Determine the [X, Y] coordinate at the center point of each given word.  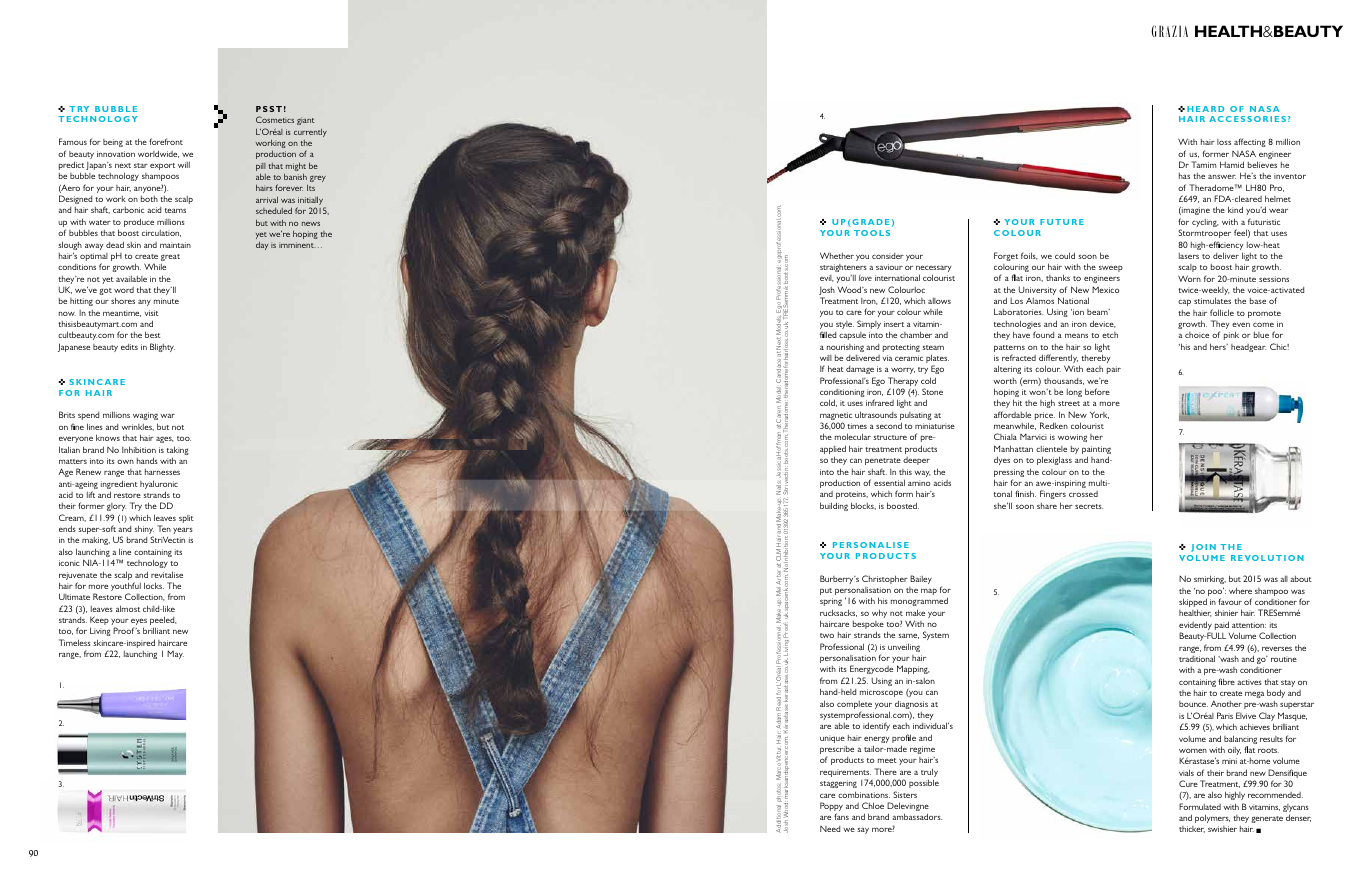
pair [1114, 370]
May [175, 654]
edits [129, 347]
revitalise [167, 574]
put [826, 591]
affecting [1250, 142]
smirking [1210, 579]
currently [310, 132]
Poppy [831, 808]
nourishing [845, 348]
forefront [166, 141]
